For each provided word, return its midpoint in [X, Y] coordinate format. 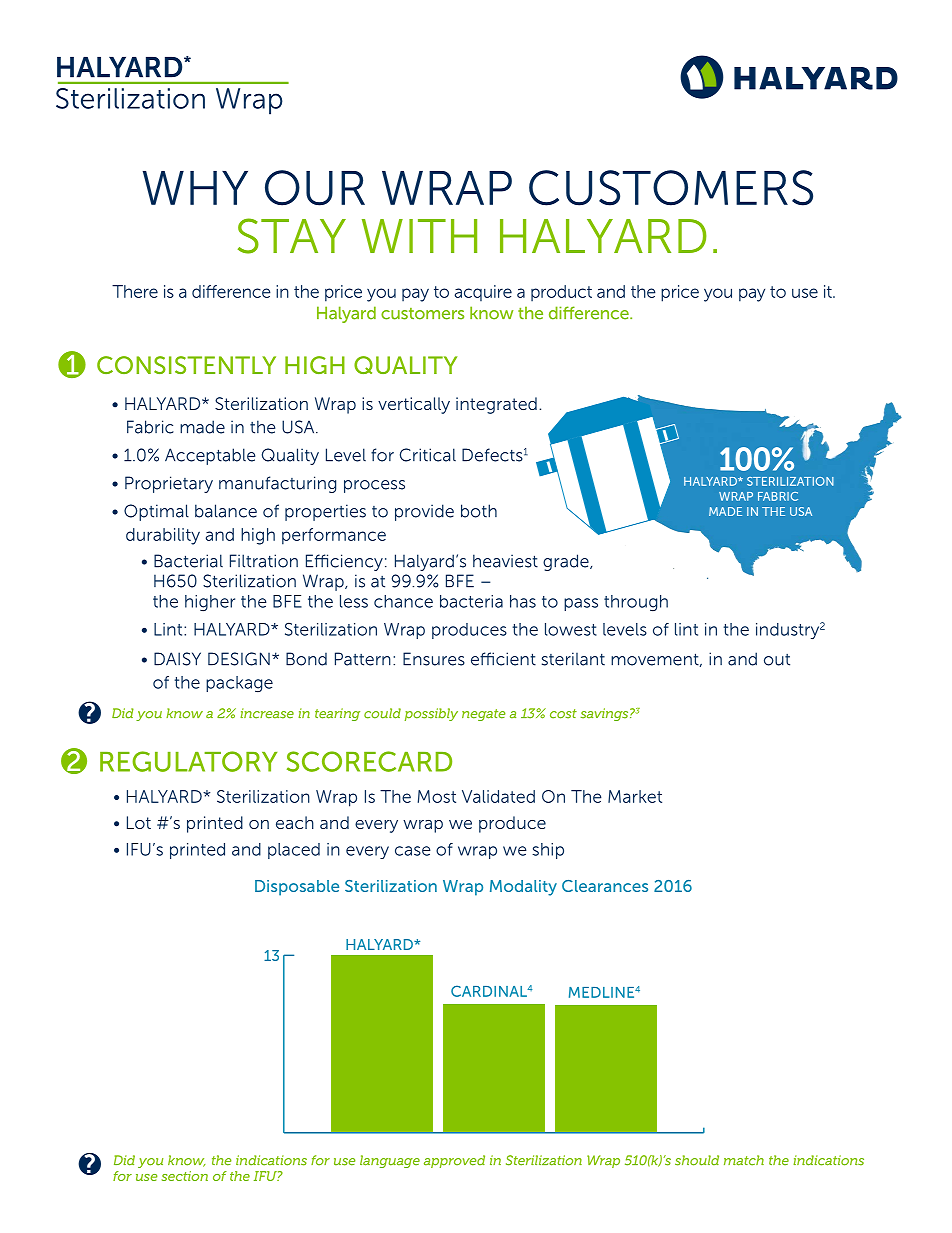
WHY [195, 188]
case [413, 851]
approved [454, 1161]
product [561, 293]
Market [635, 796]
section [185, 1176]
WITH [419, 236]
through [636, 603]
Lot [139, 822]
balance [226, 511]
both [479, 511]
